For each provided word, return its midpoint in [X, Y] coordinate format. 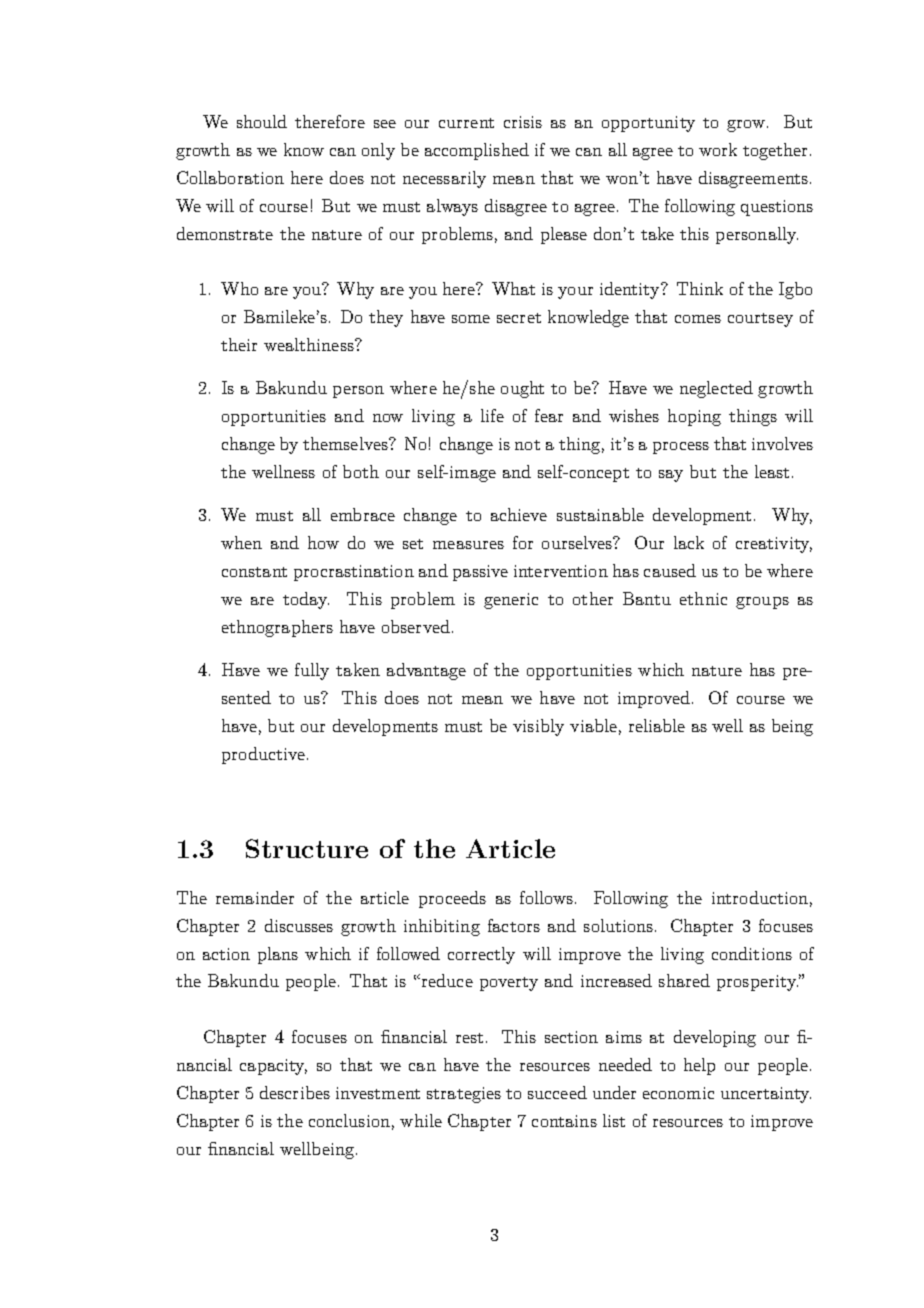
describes [295, 1092]
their [239, 344]
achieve [519, 514]
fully [312, 671]
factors [514, 925]
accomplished [477, 151]
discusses [299, 925]
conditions [752, 953]
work [718, 149]
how [323, 542]
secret [519, 318]
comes [698, 319]
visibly [538, 727]
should [262, 121]
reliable [657, 725]
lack [689, 542]
